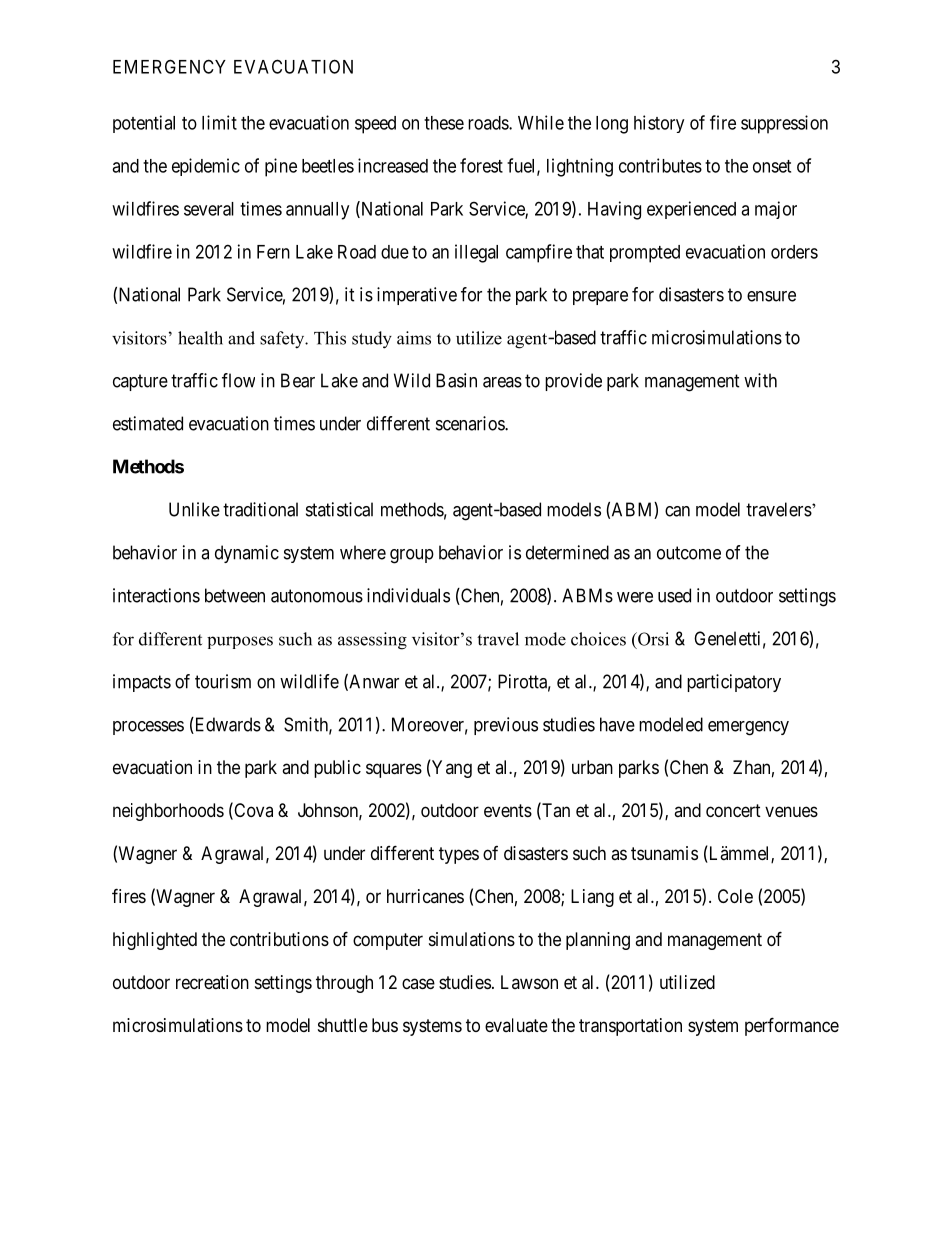 The height and width of the screenshot is (1233, 952). Describe the element at coordinates (418, 983) in the screenshot. I see `case` at that location.
